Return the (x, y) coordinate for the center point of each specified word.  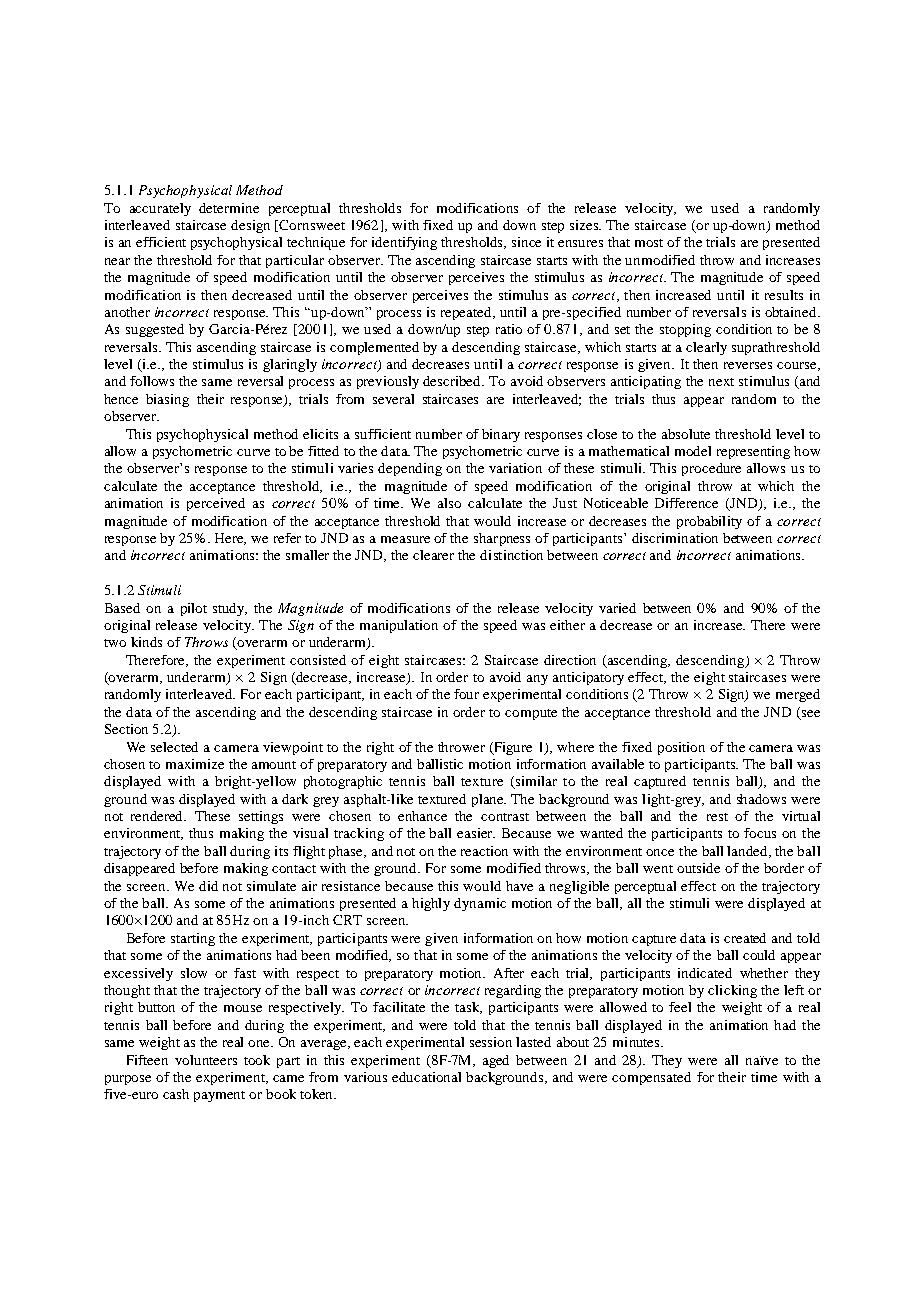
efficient (161, 242)
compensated (651, 1078)
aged (496, 1061)
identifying (404, 243)
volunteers (206, 1060)
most (649, 243)
